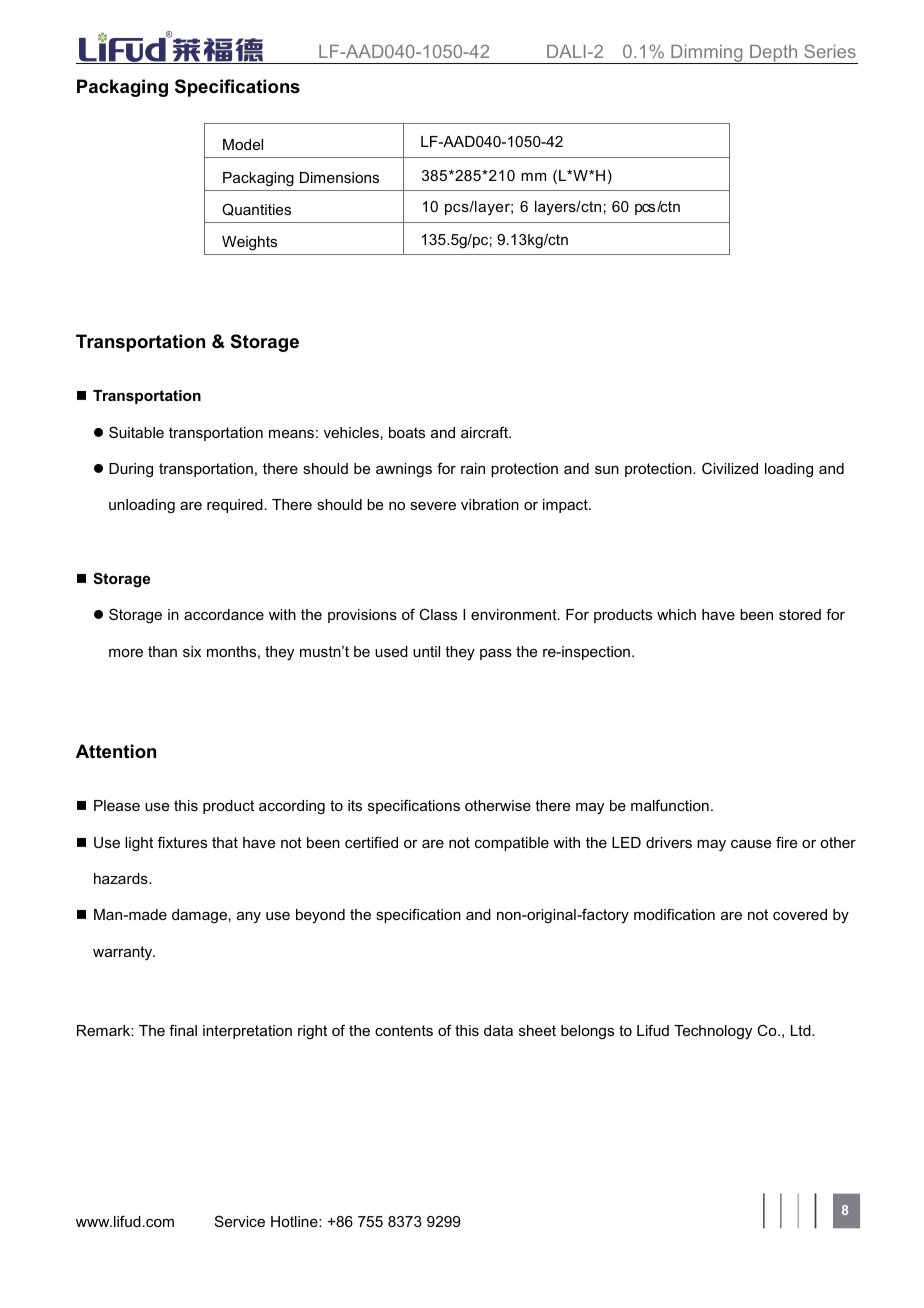 This image has height=1308, width=924. I want to click on Dimensions, so click(339, 177).
